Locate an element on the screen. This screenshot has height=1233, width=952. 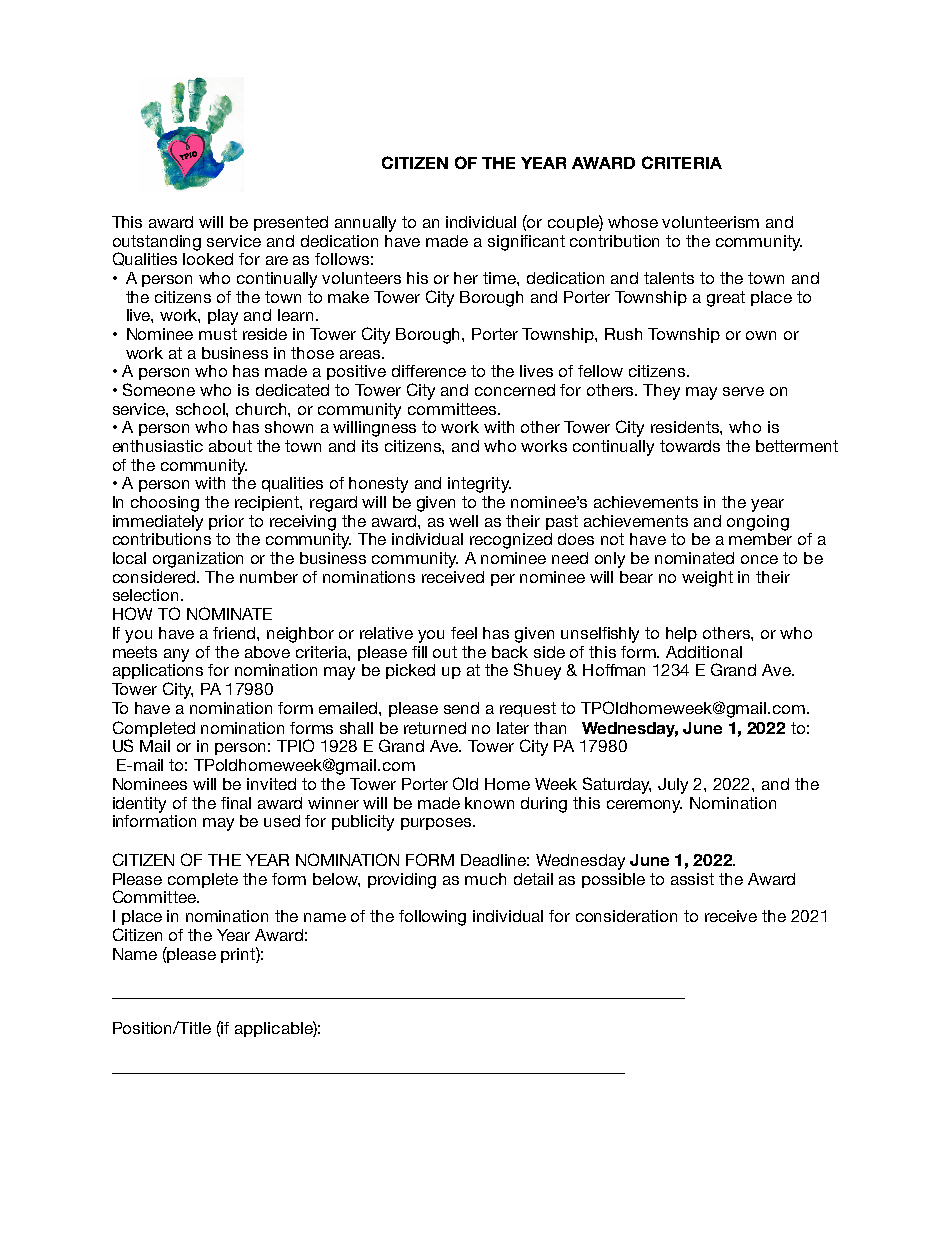
annually is located at coordinates (365, 224).
